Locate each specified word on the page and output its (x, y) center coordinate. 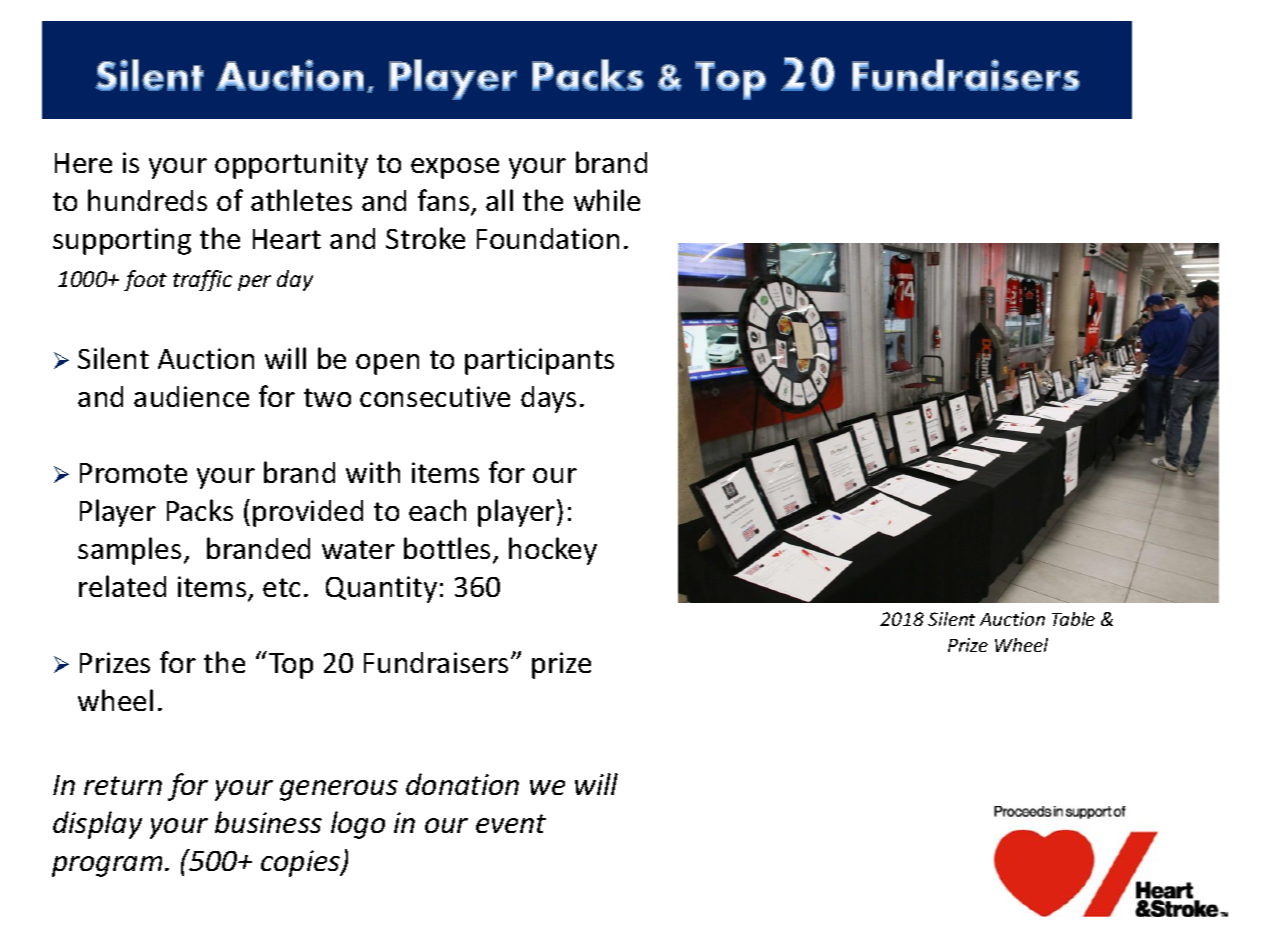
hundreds (147, 200)
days (548, 399)
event (511, 823)
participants (539, 361)
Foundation (548, 238)
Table (1073, 619)
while (607, 200)
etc (281, 587)
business (268, 822)
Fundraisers (438, 662)
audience (191, 396)
